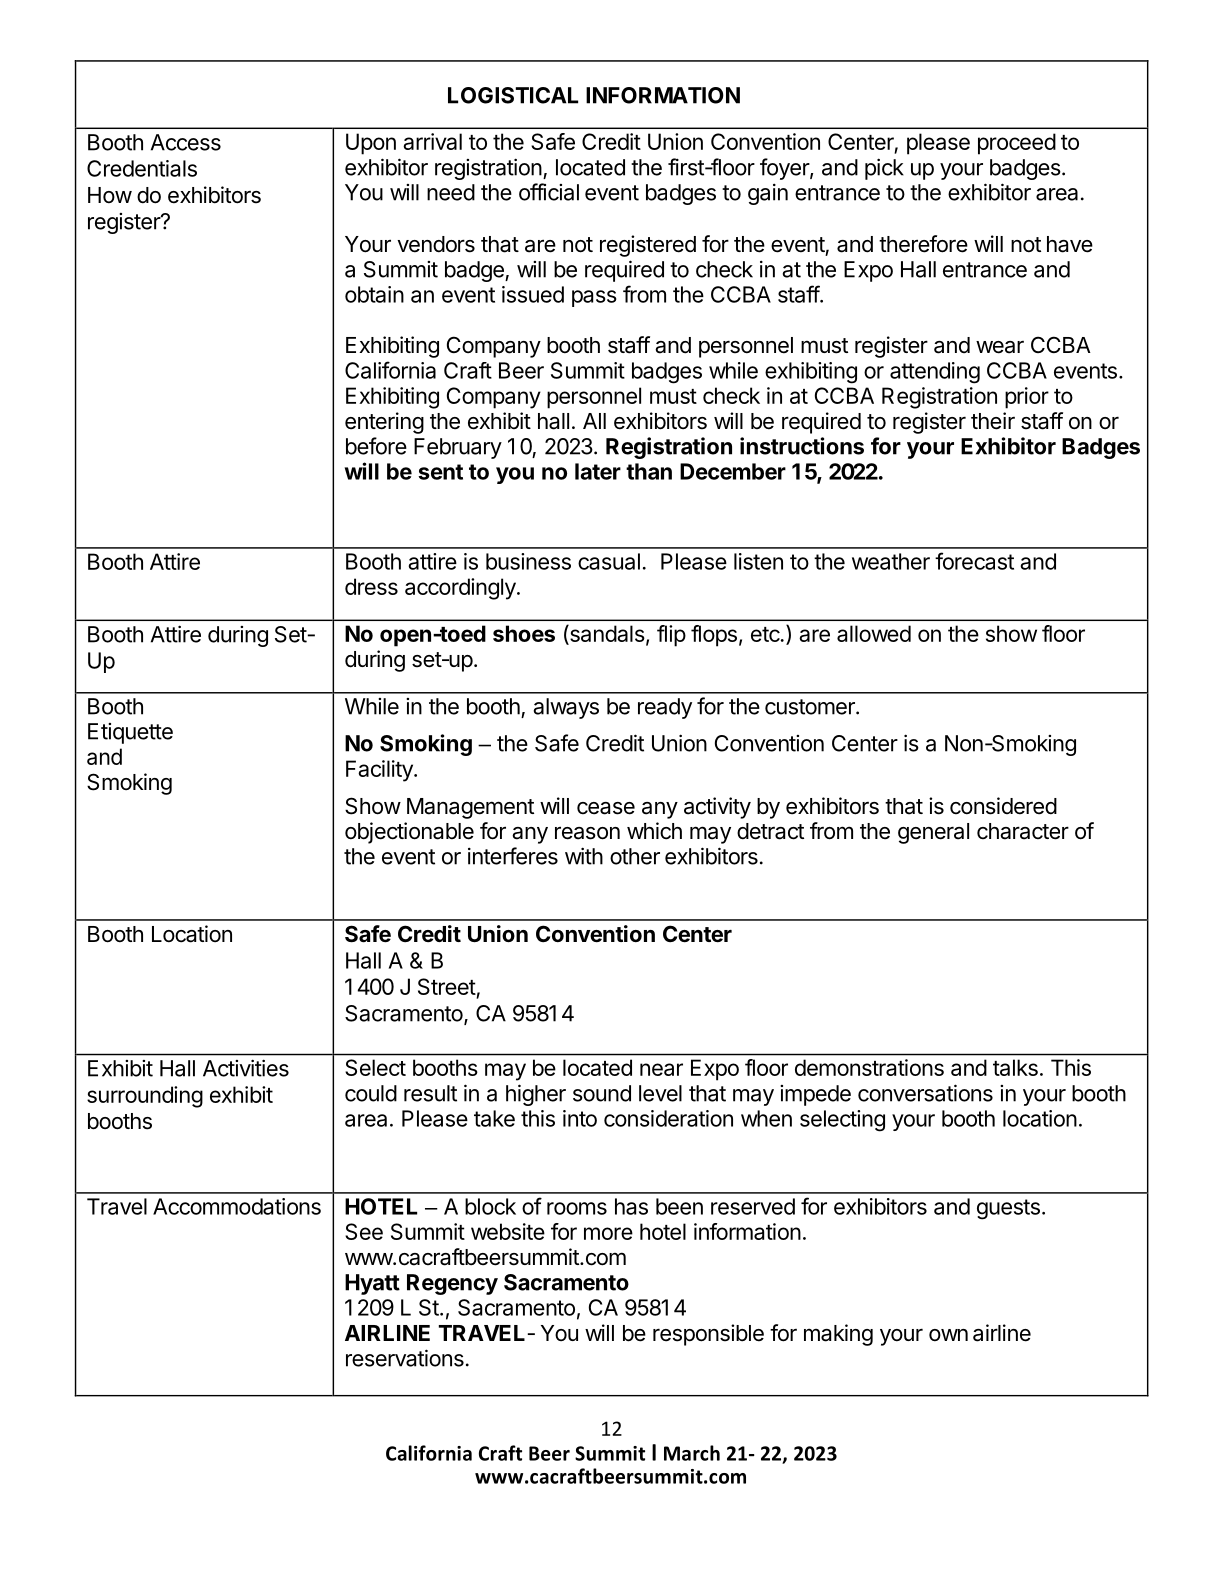  I want to click on official, so click(549, 192).
